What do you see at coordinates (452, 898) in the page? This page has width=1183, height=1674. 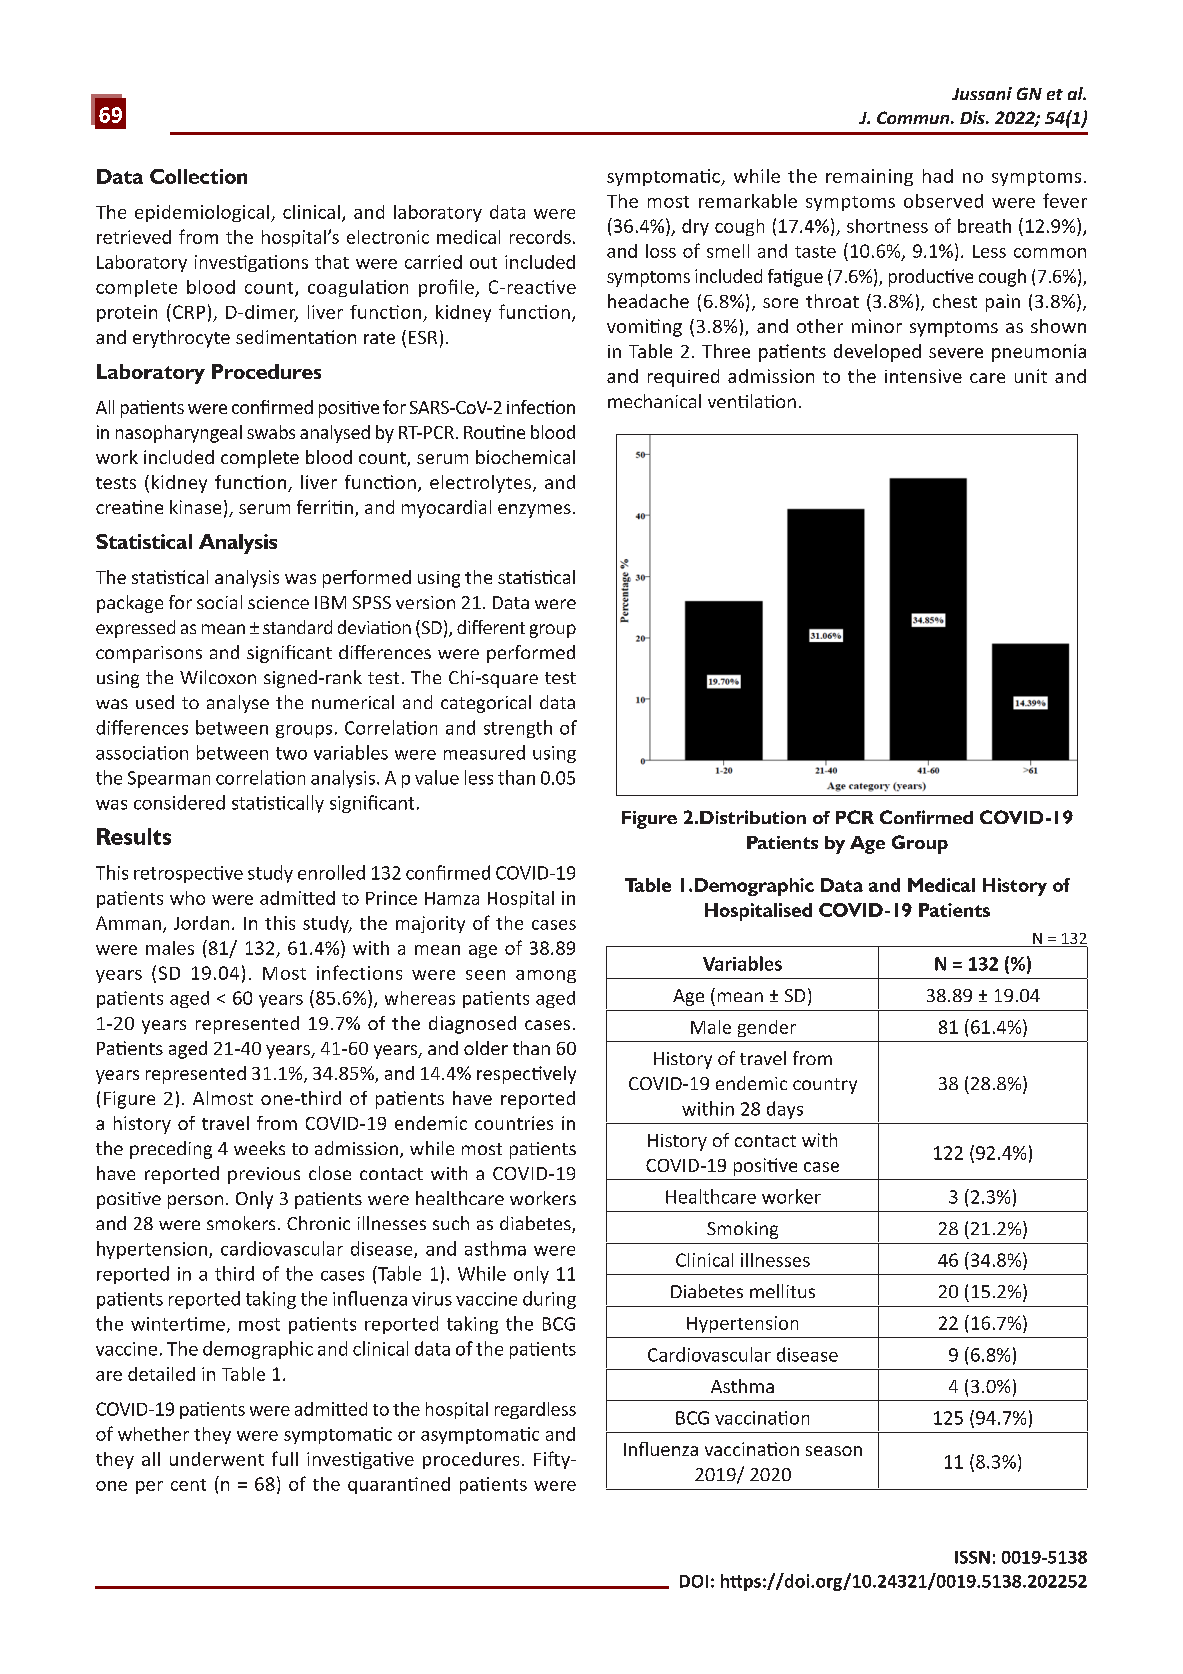 I see `Hamza` at bounding box center [452, 898].
